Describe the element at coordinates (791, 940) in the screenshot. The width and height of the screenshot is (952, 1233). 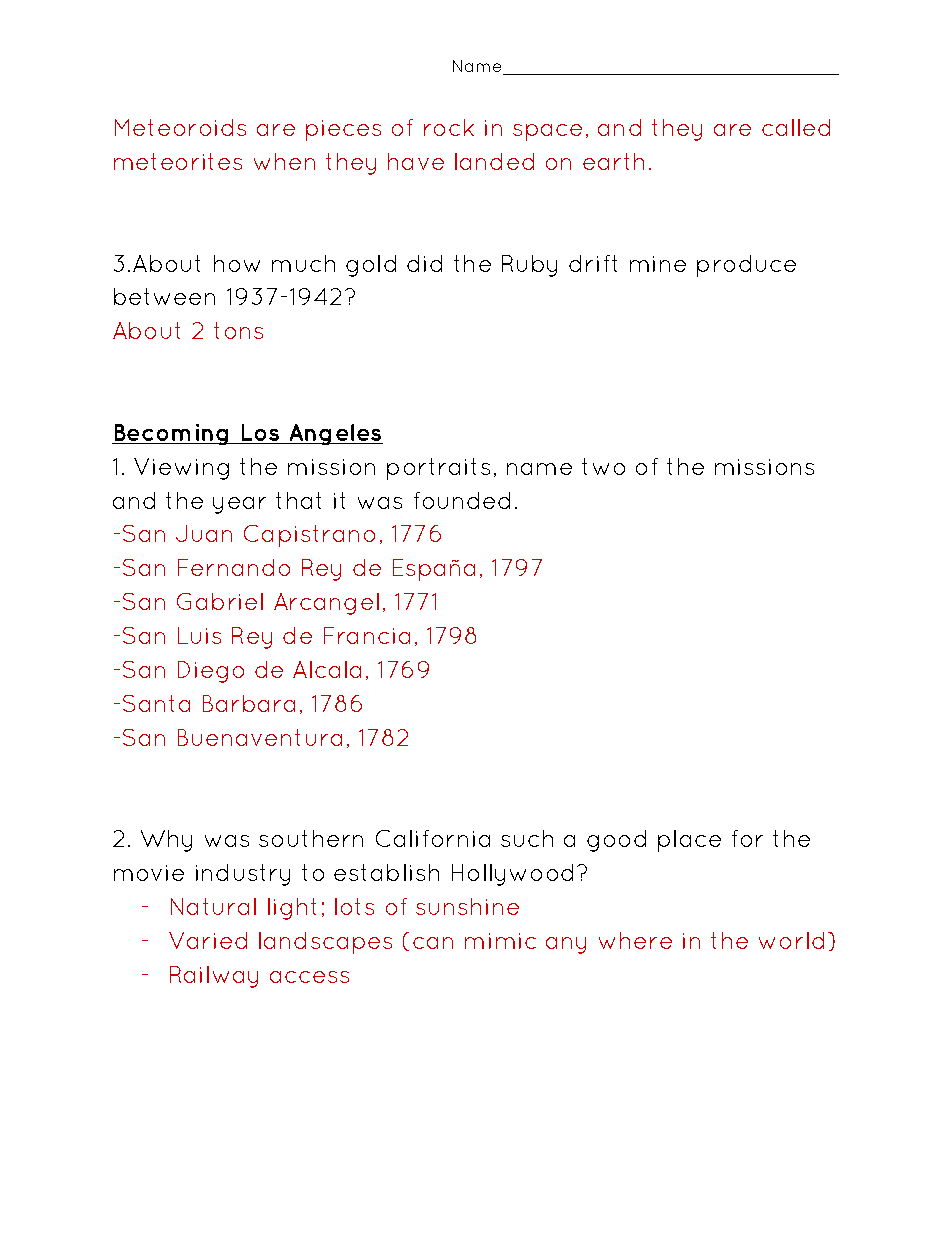
I see `world` at that location.
